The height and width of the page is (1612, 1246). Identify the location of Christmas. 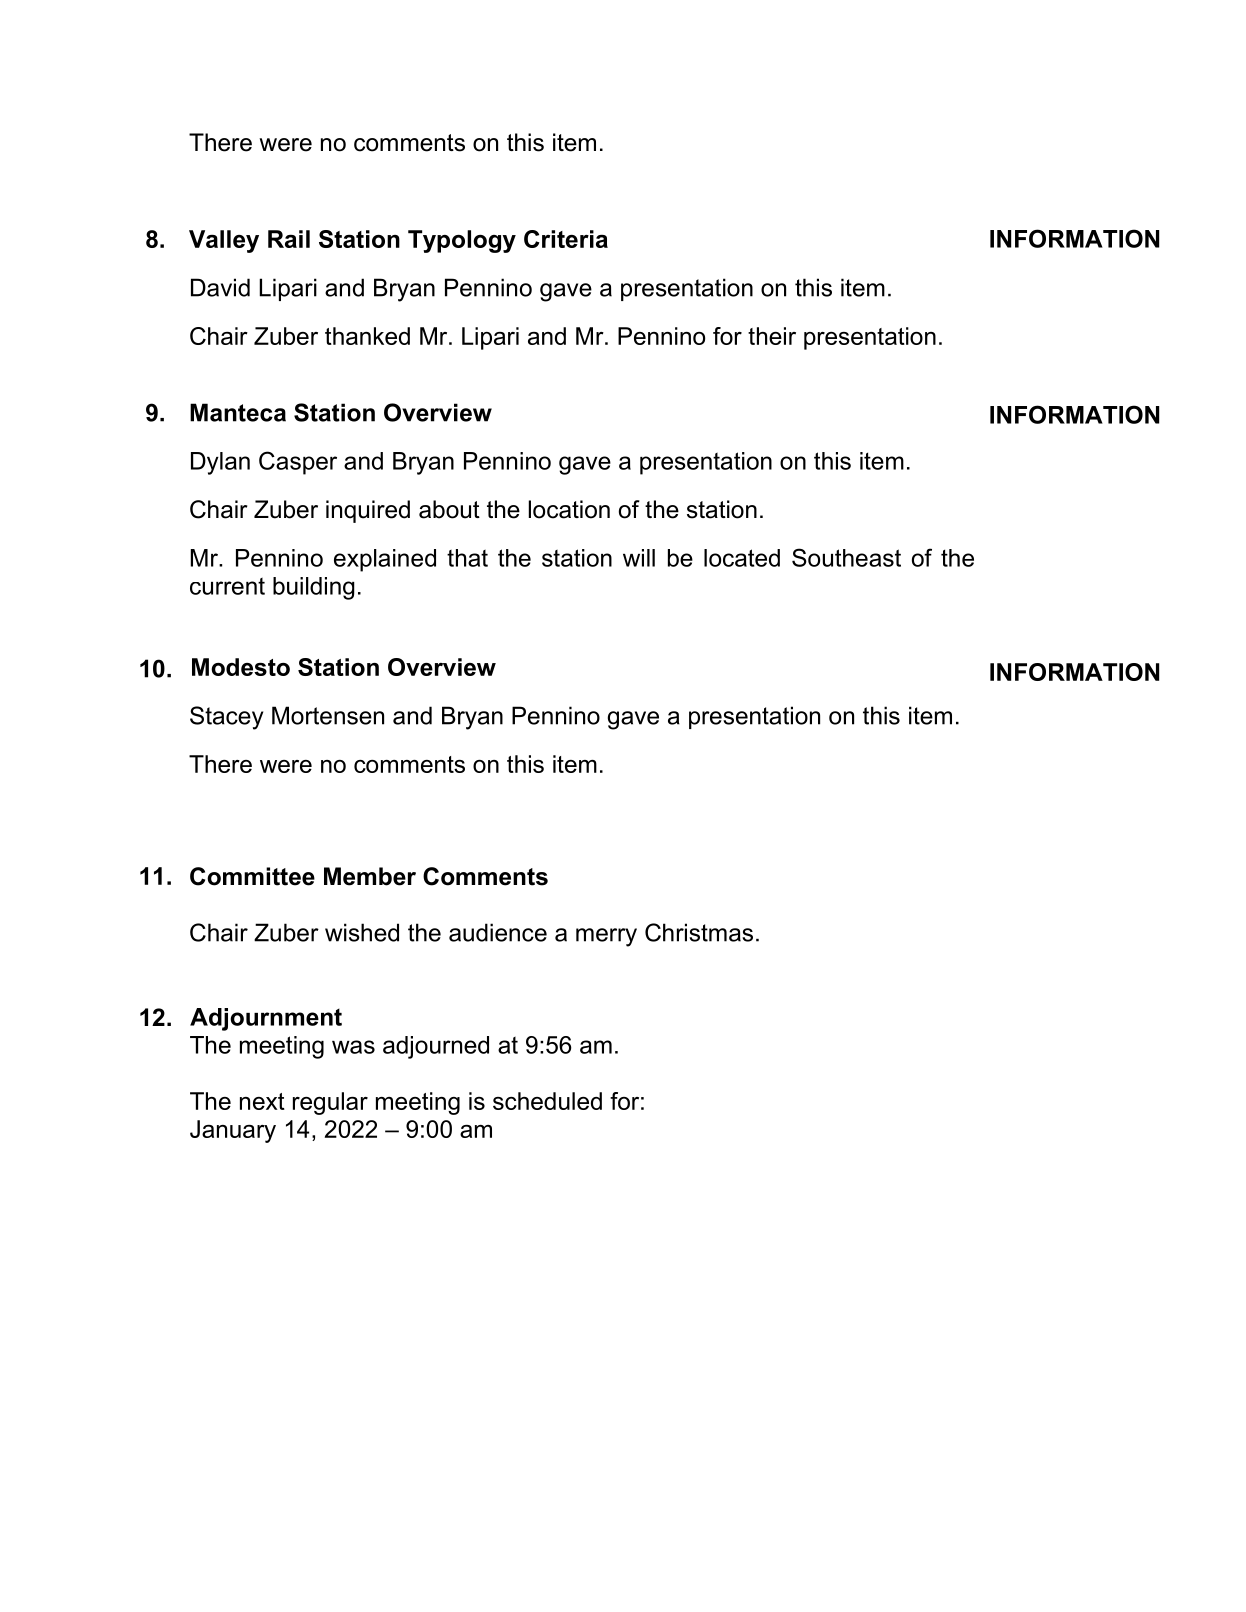
(699, 932).
